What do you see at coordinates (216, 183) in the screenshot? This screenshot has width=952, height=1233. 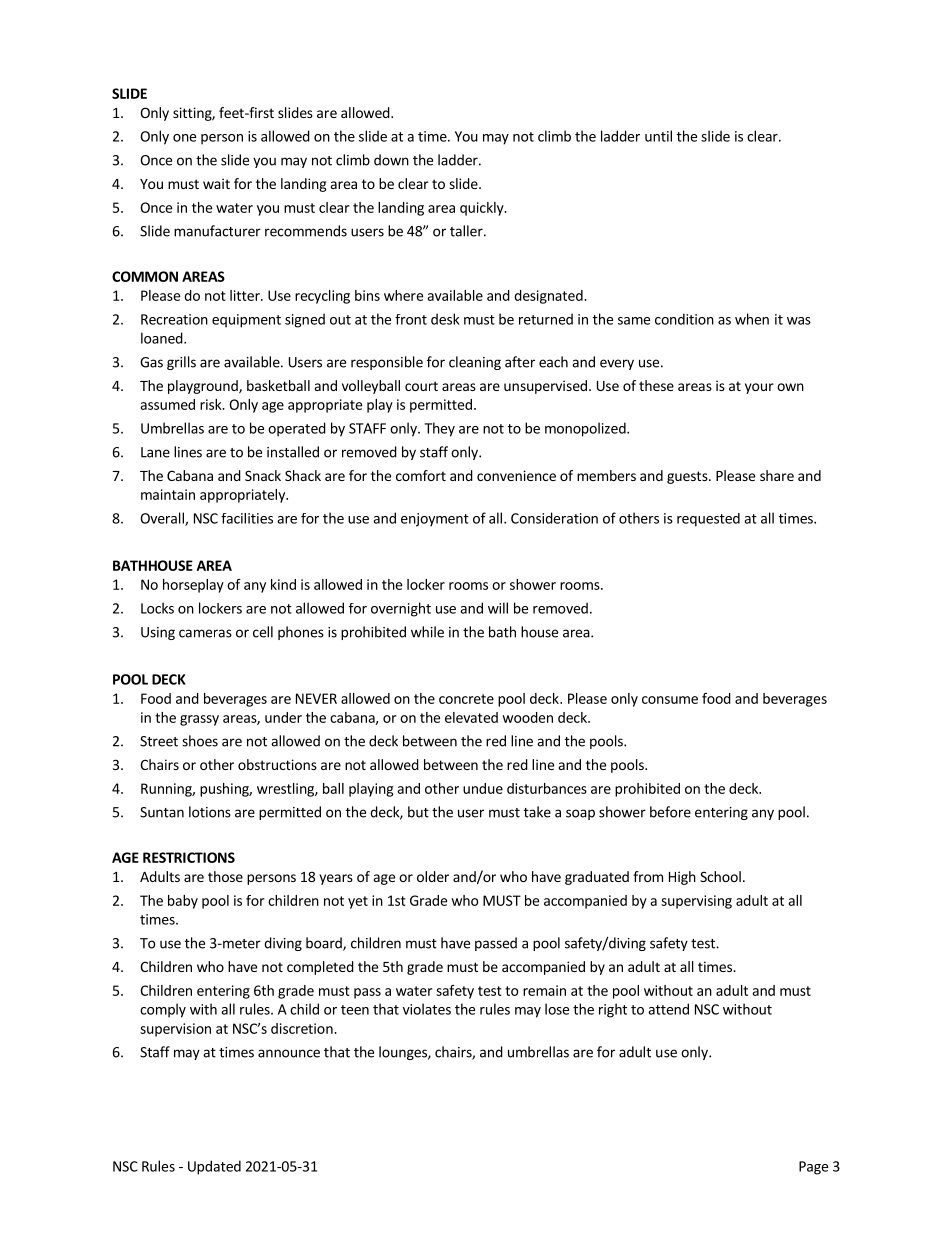 I see `wait` at bounding box center [216, 183].
